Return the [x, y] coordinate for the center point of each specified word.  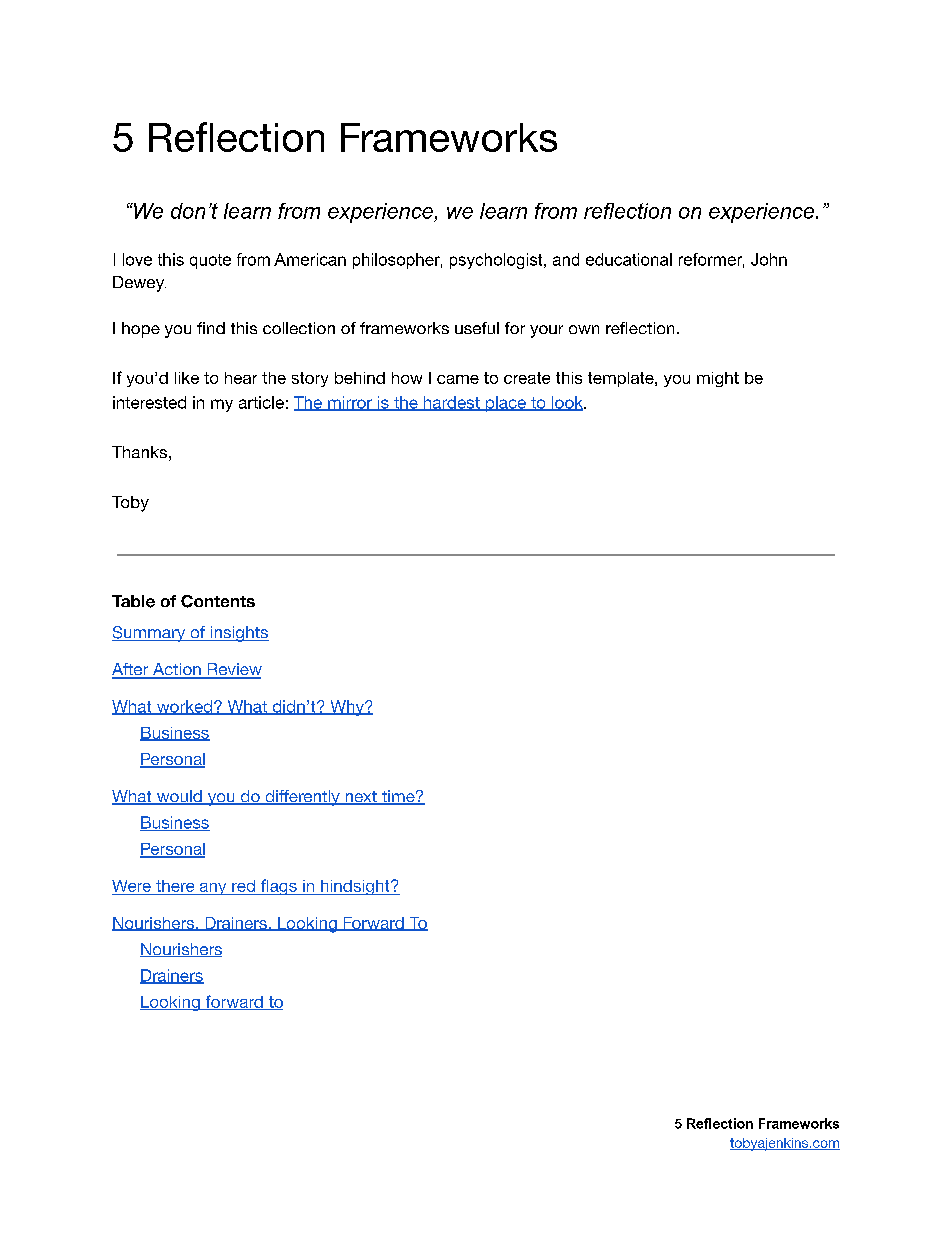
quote [210, 261]
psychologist [497, 261]
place [505, 404]
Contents [218, 601]
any [213, 889]
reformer [711, 260]
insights [238, 634]
